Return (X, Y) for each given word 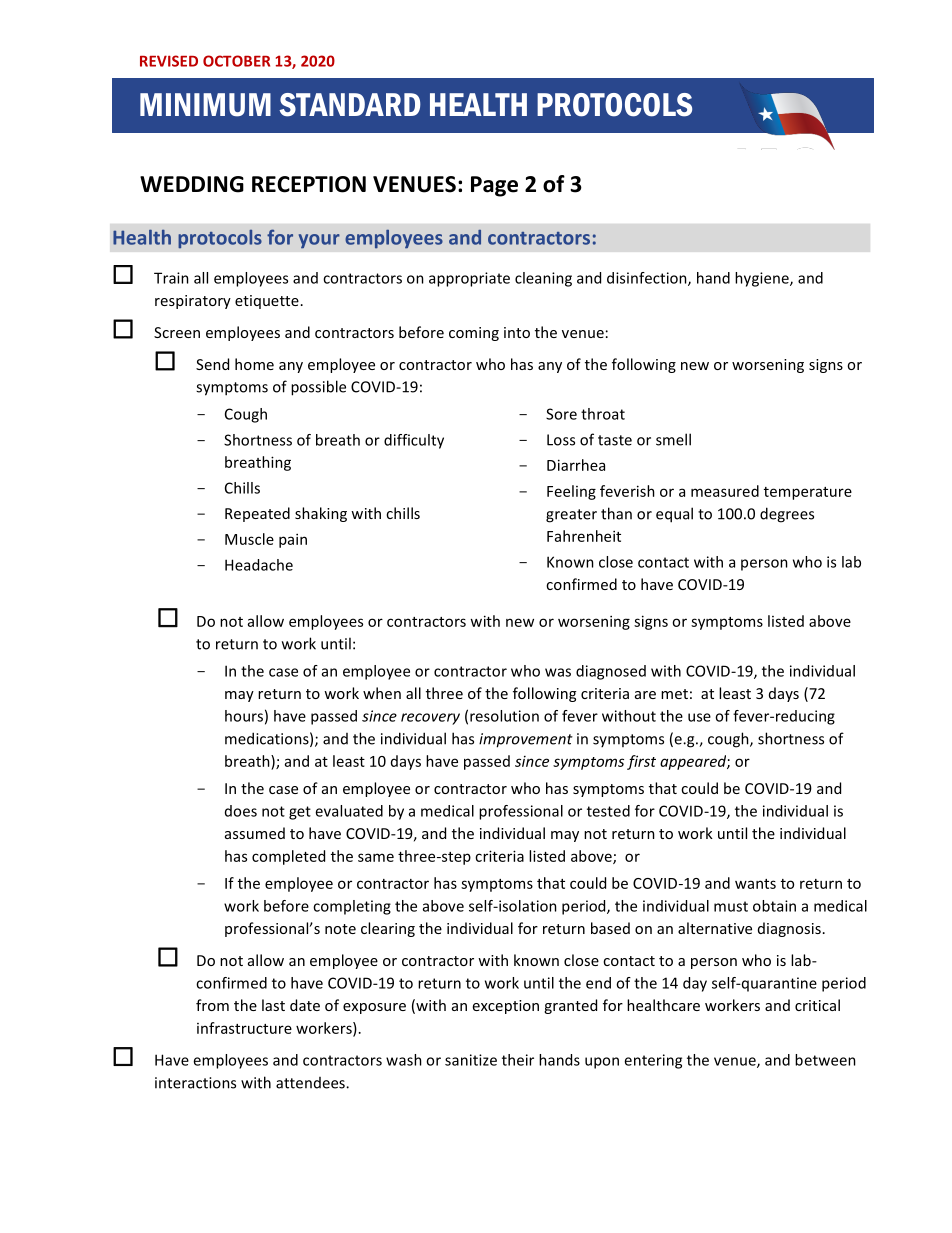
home (254, 364)
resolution (504, 716)
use (699, 717)
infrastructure (244, 1028)
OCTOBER (236, 61)
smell (673, 439)
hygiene (763, 279)
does (241, 811)
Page (494, 186)
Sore (561, 414)
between (825, 1060)
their (518, 1060)
